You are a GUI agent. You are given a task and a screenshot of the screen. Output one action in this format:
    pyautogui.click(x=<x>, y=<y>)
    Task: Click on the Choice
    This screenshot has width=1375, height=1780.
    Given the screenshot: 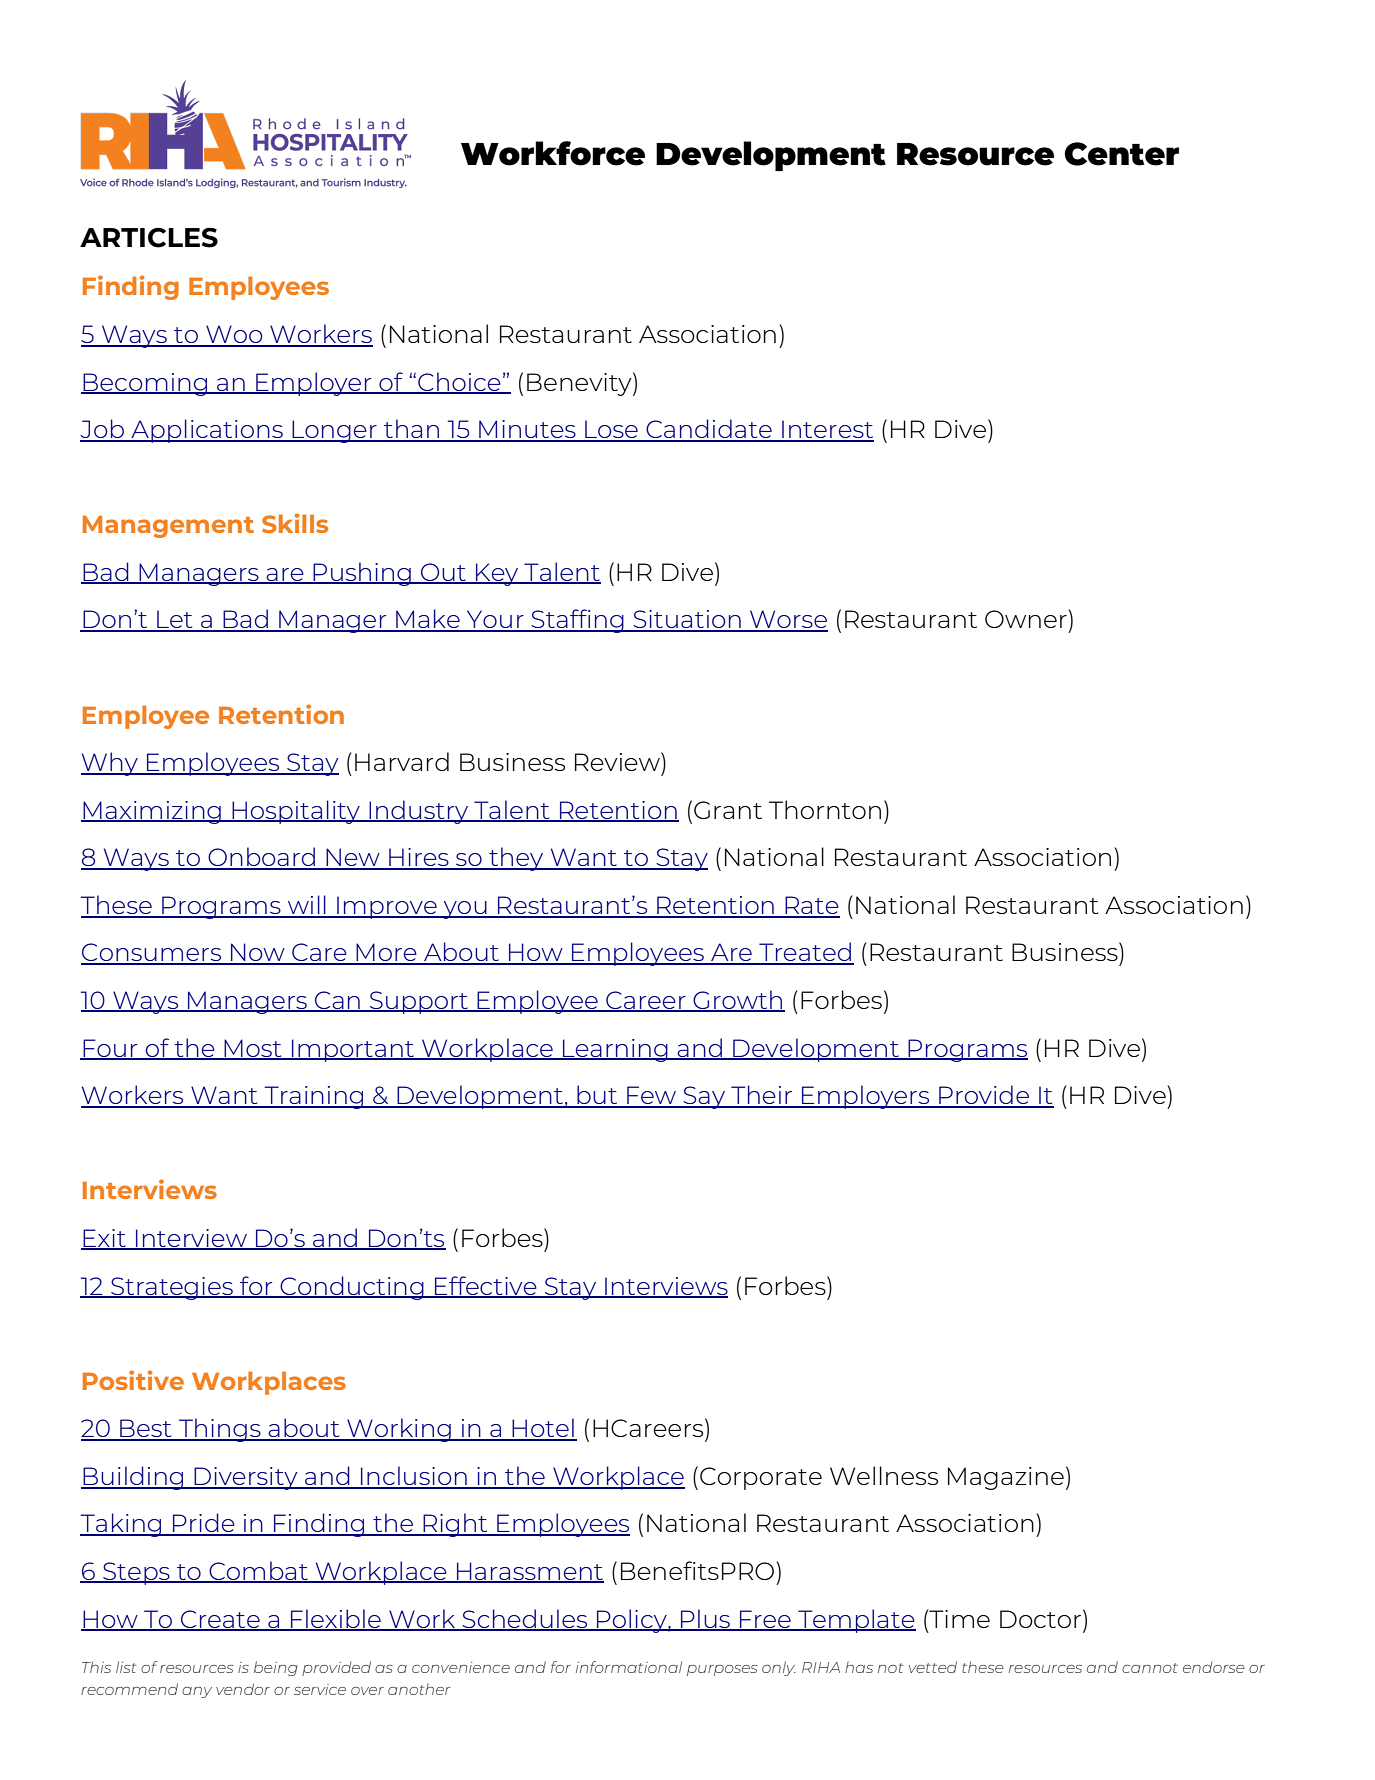 What is the action you would take?
    pyautogui.click(x=459, y=382)
